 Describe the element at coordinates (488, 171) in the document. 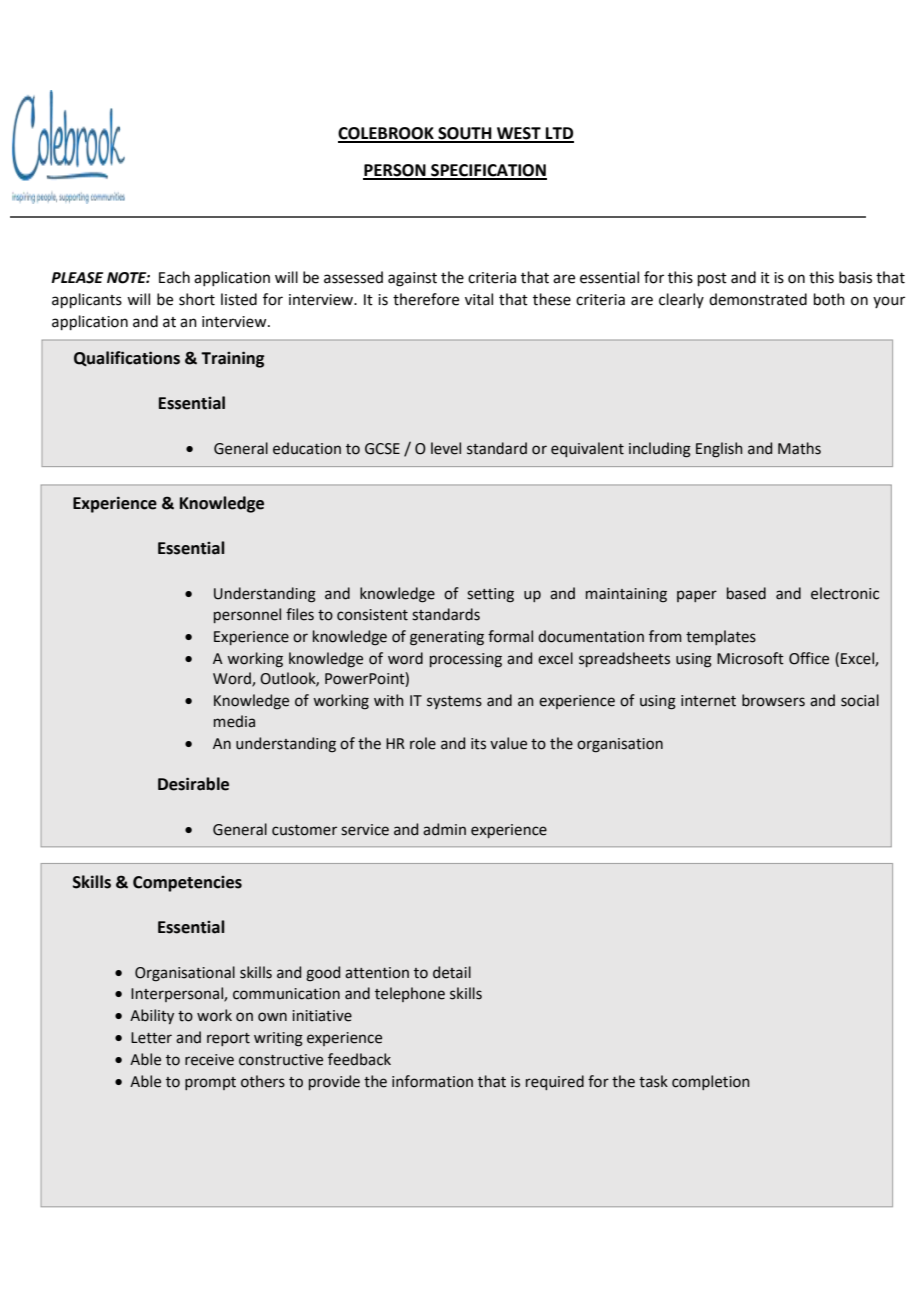

I see `SPECIFICATION` at that location.
